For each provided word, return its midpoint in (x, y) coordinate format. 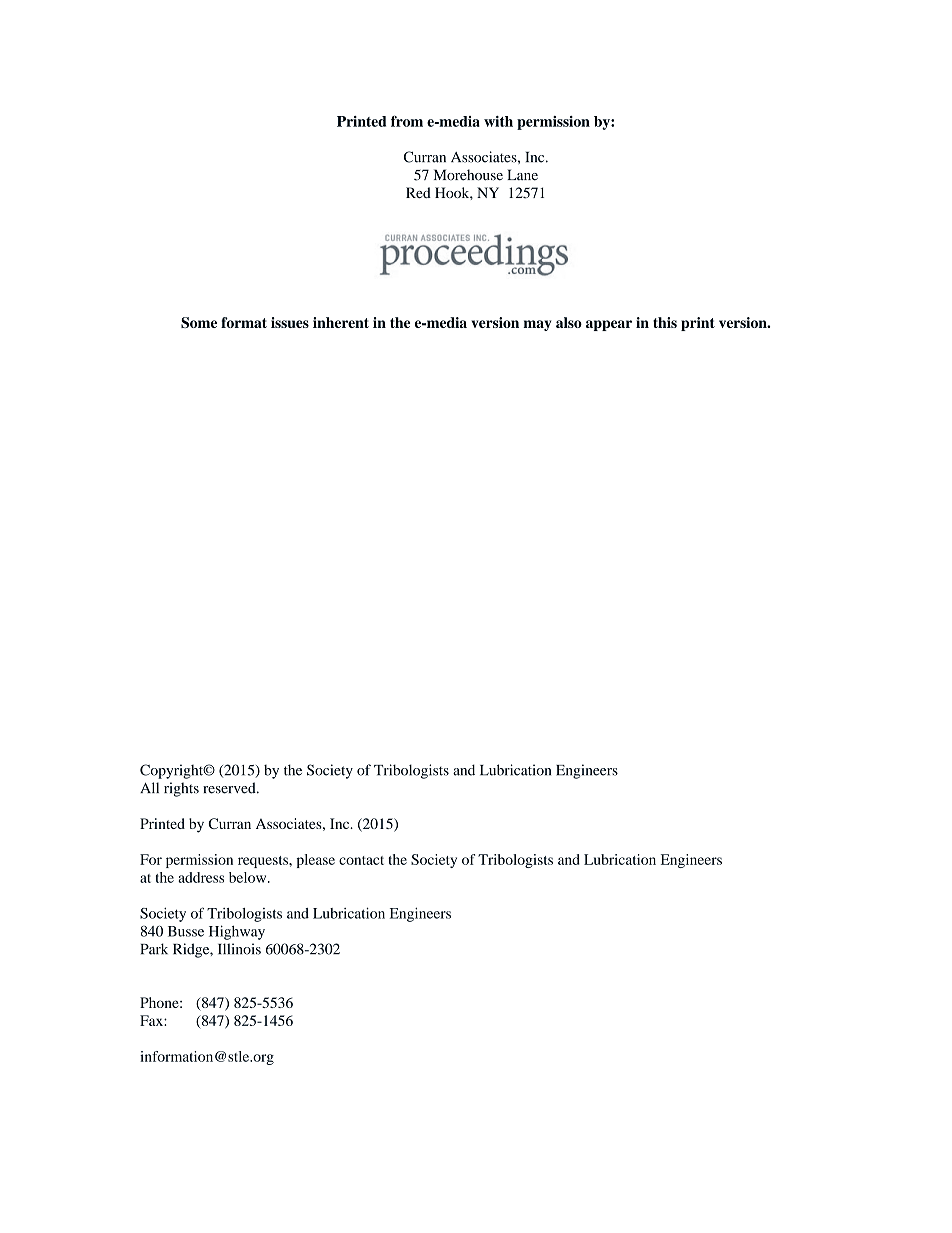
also (569, 322)
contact (361, 860)
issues (290, 322)
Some (199, 322)
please (316, 861)
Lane (522, 175)
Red (418, 192)
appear (609, 325)
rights (181, 789)
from (407, 121)
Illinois (239, 949)
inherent (341, 322)
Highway (237, 932)
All (149, 787)
